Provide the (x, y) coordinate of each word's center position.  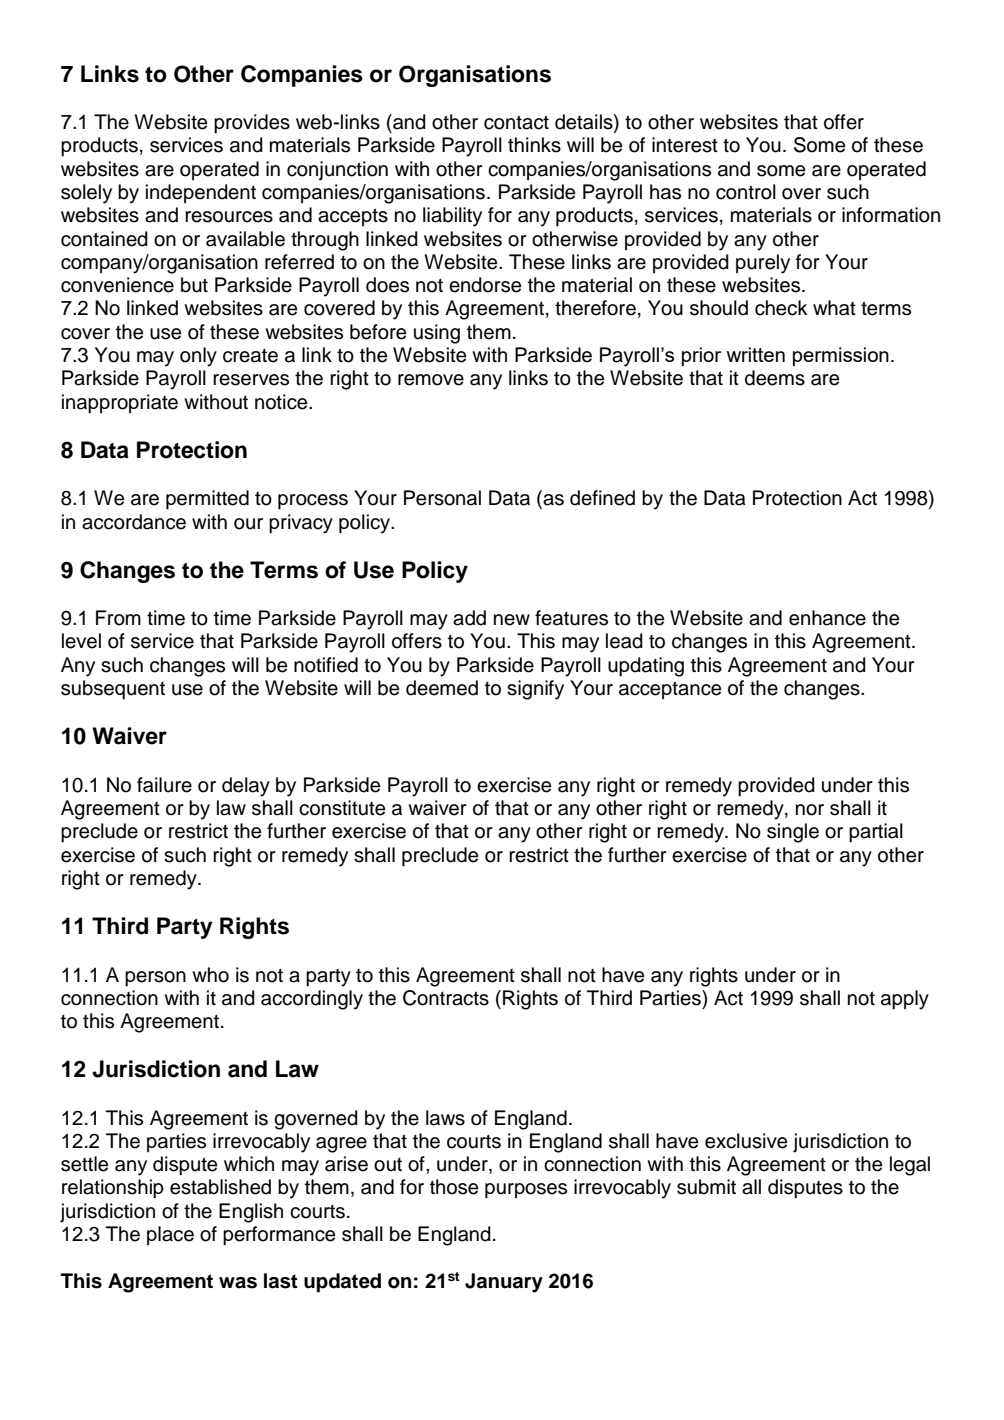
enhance (827, 618)
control (746, 192)
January (504, 1283)
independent (201, 193)
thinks (534, 145)
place (170, 1235)
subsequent (113, 690)
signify (535, 690)
